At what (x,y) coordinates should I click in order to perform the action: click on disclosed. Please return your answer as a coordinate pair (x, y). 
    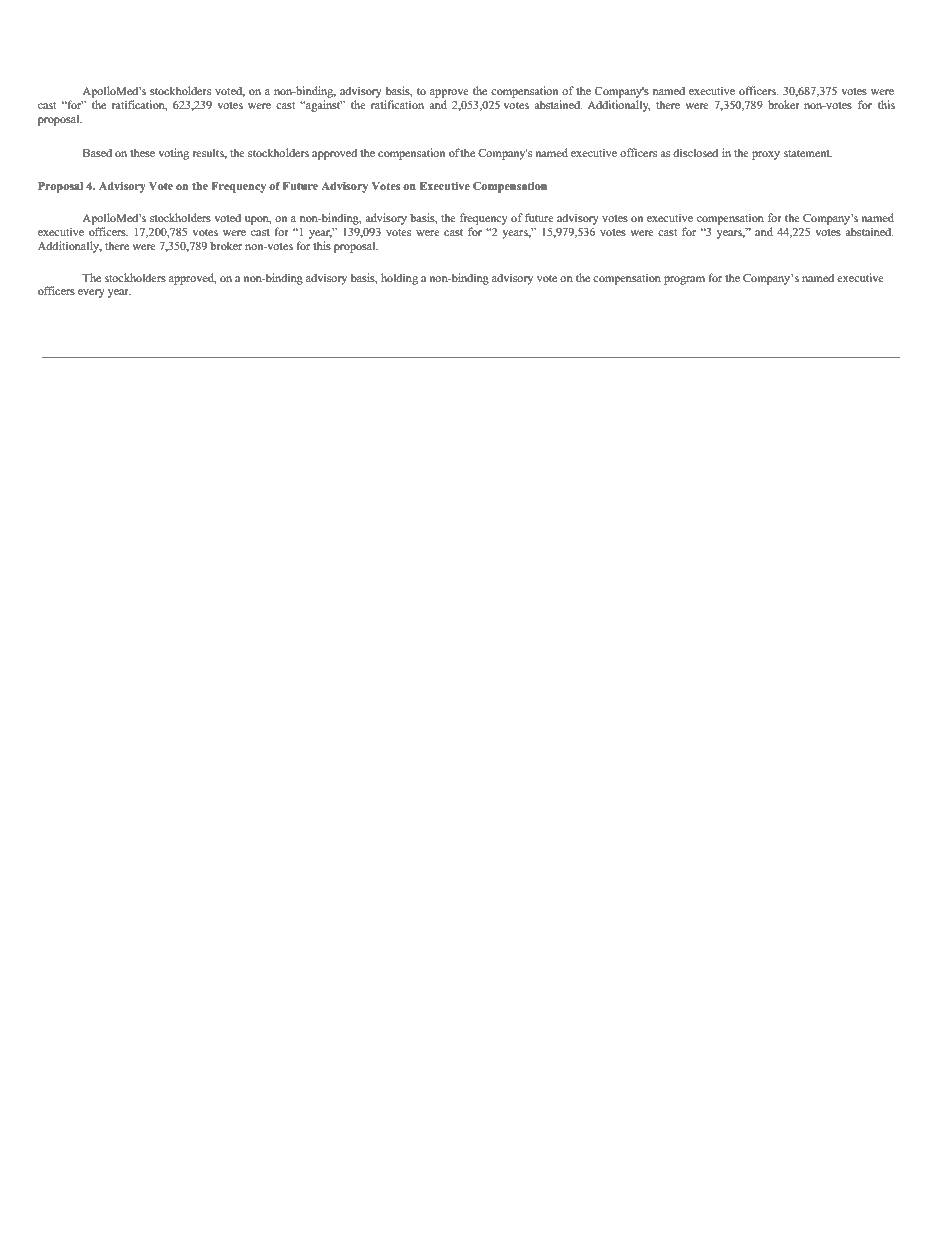
    Looking at the image, I should click on (695, 152).
